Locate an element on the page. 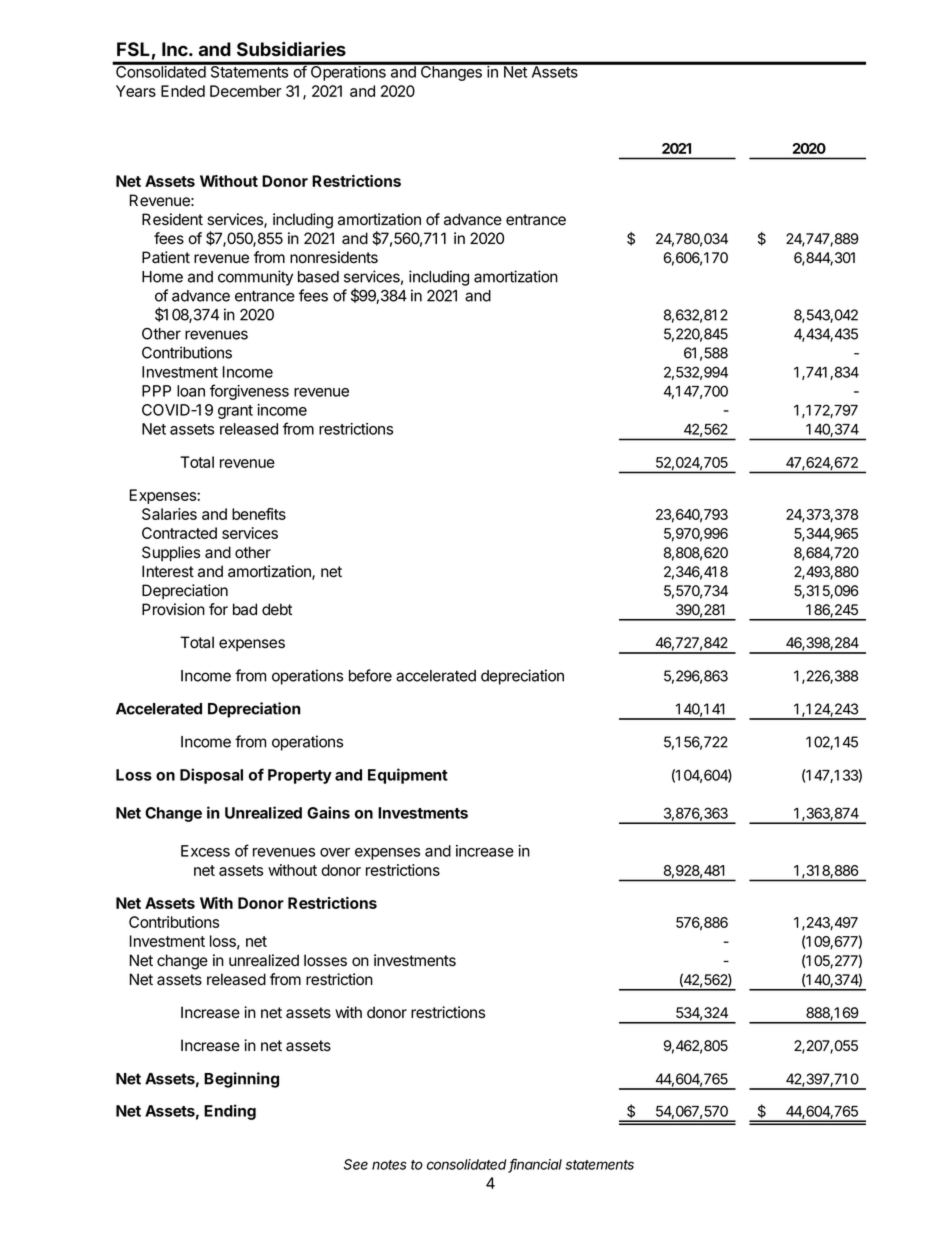 This document has width=952, height=1233. over is located at coordinates (335, 852).
